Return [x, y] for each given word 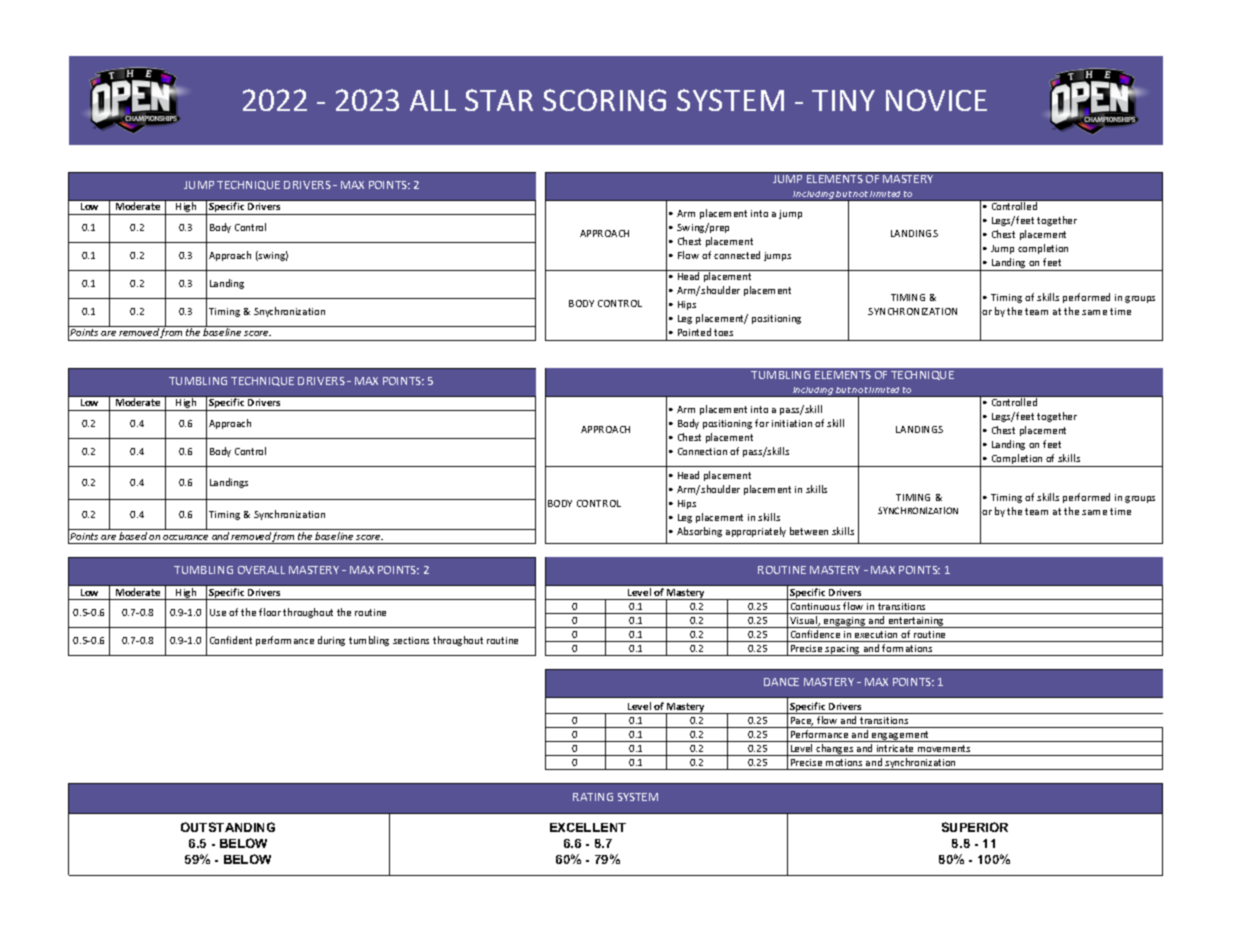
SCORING [604, 100]
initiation [792, 423]
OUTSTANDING [228, 827]
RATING [593, 797]
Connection [702, 451]
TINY [843, 100]
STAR [499, 100]
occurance [185, 537]
